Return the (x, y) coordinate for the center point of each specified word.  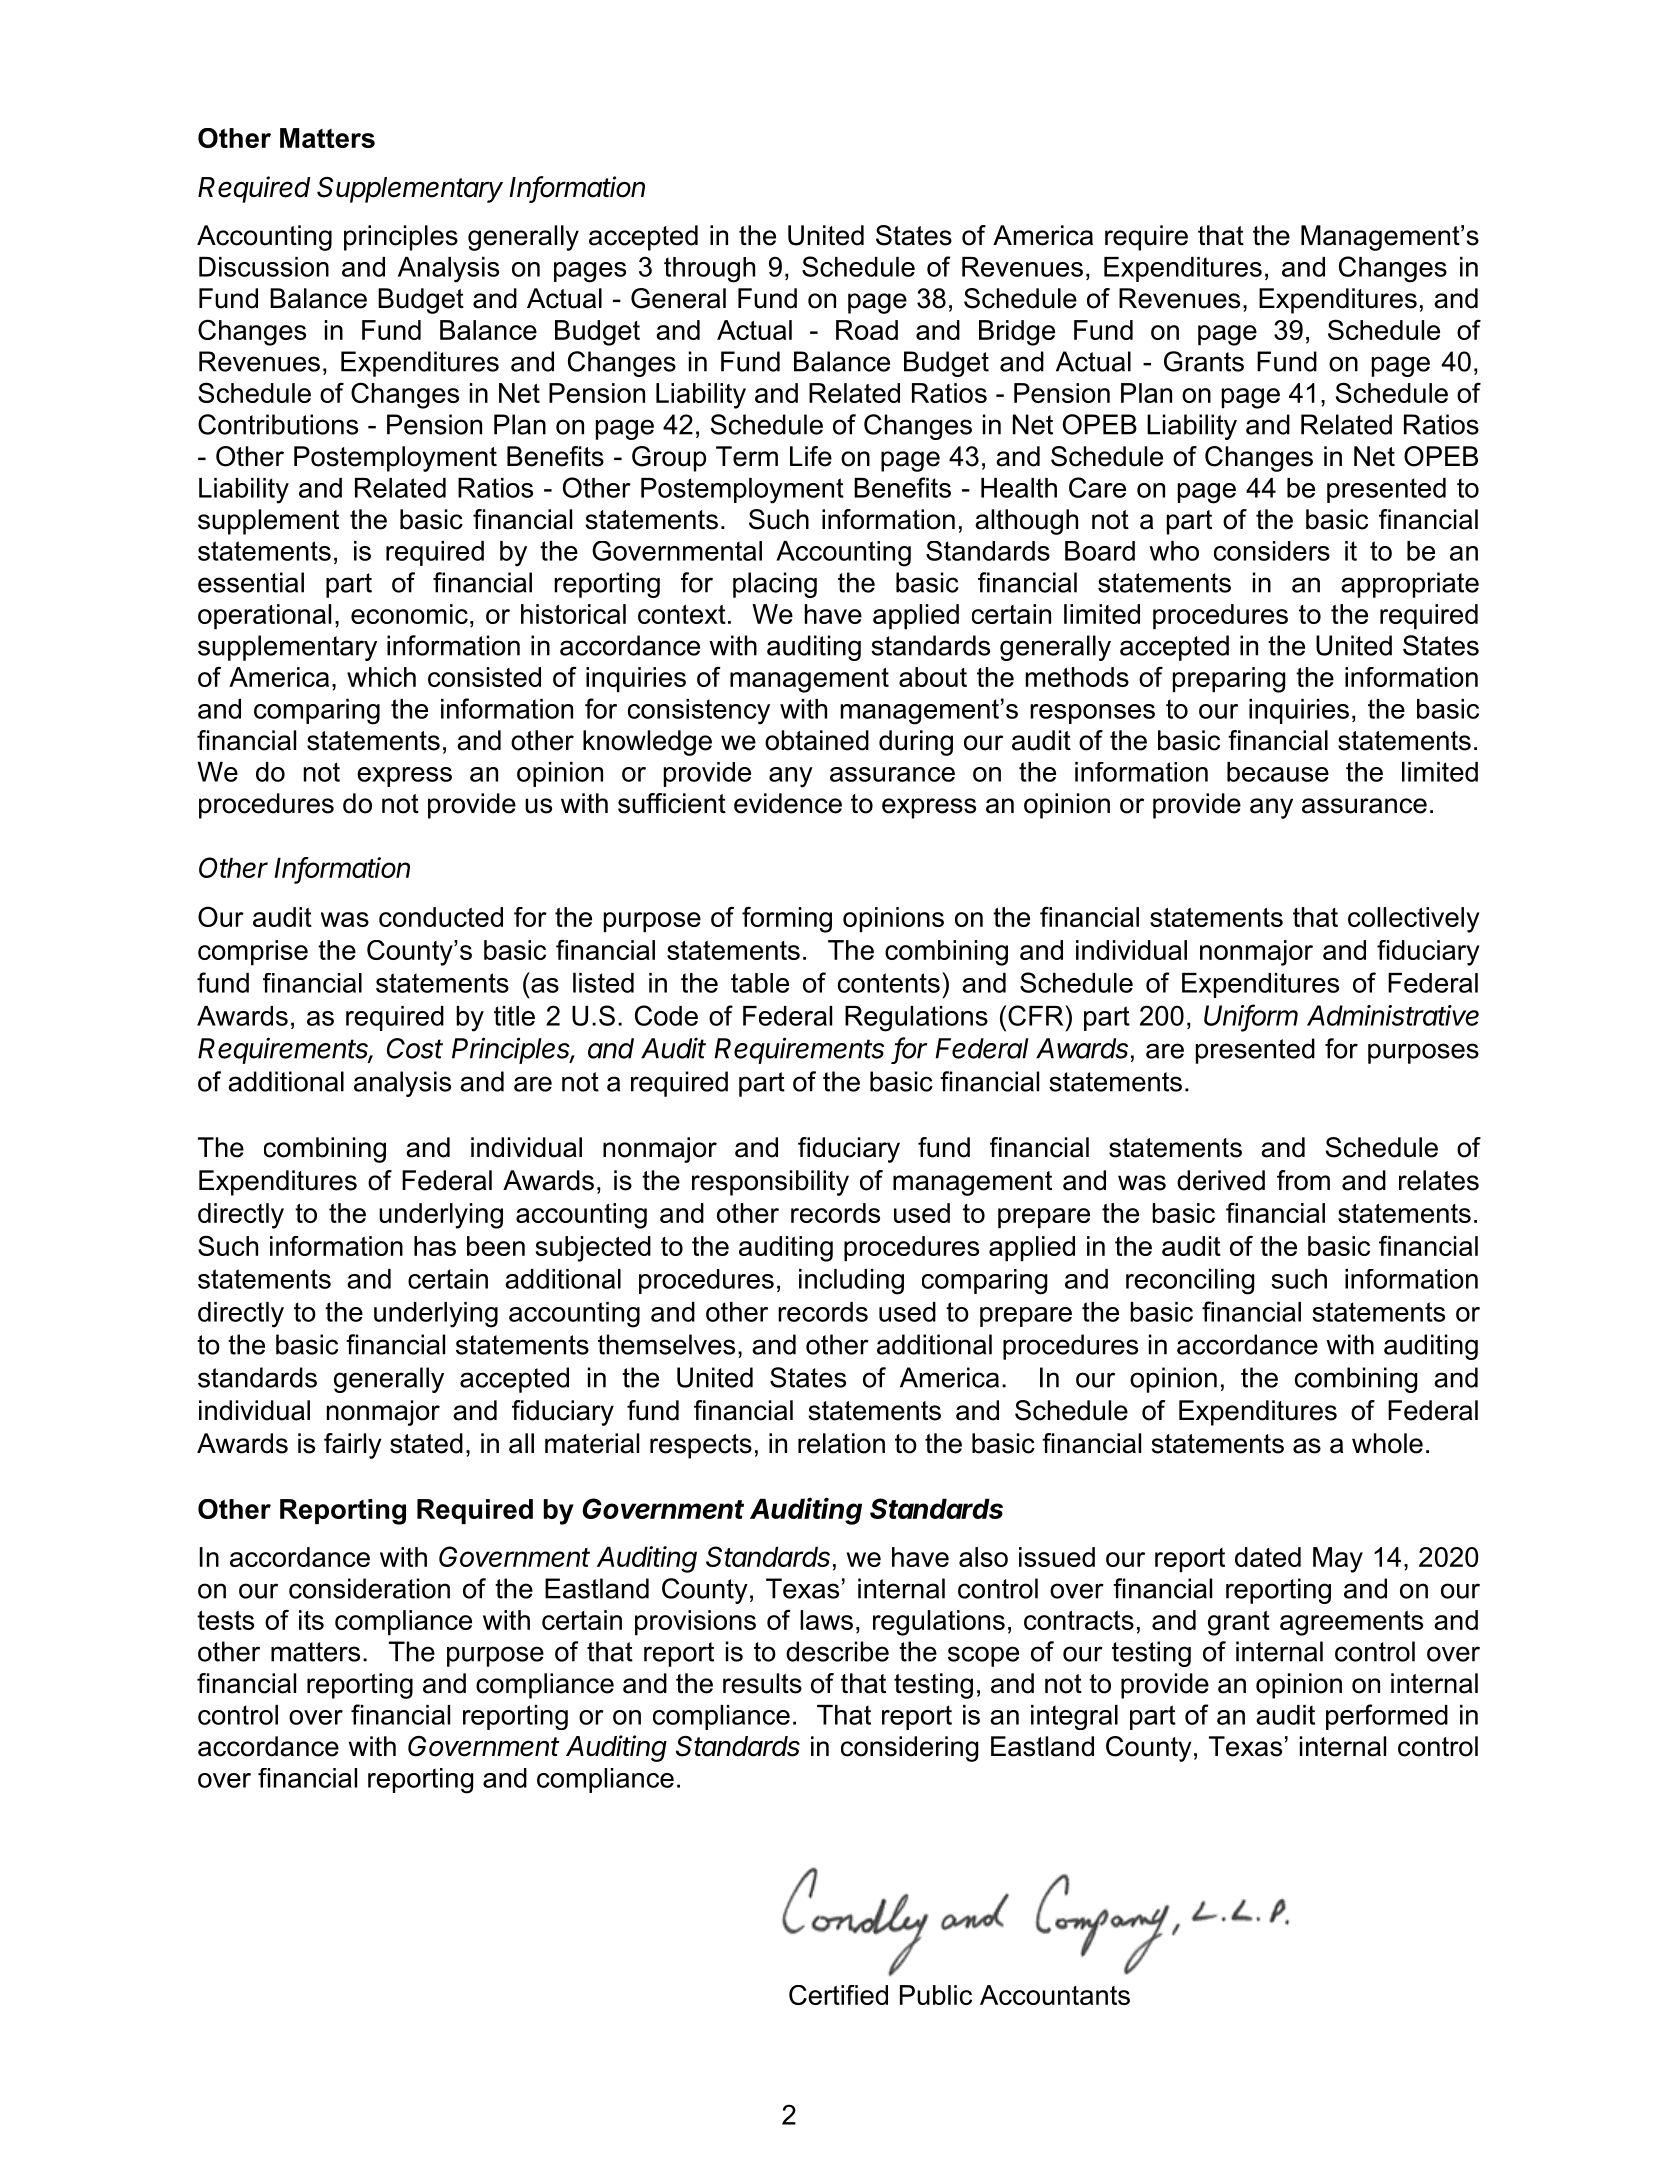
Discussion (264, 267)
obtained (817, 740)
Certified (838, 1995)
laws (826, 1620)
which (381, 677)
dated (1268, 1557)
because (1278, 772)
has (435, 1246)
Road (867, 330)
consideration (369, 1588)
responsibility (770, 1183)
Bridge (1017, 333)
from (1303, 1180)
